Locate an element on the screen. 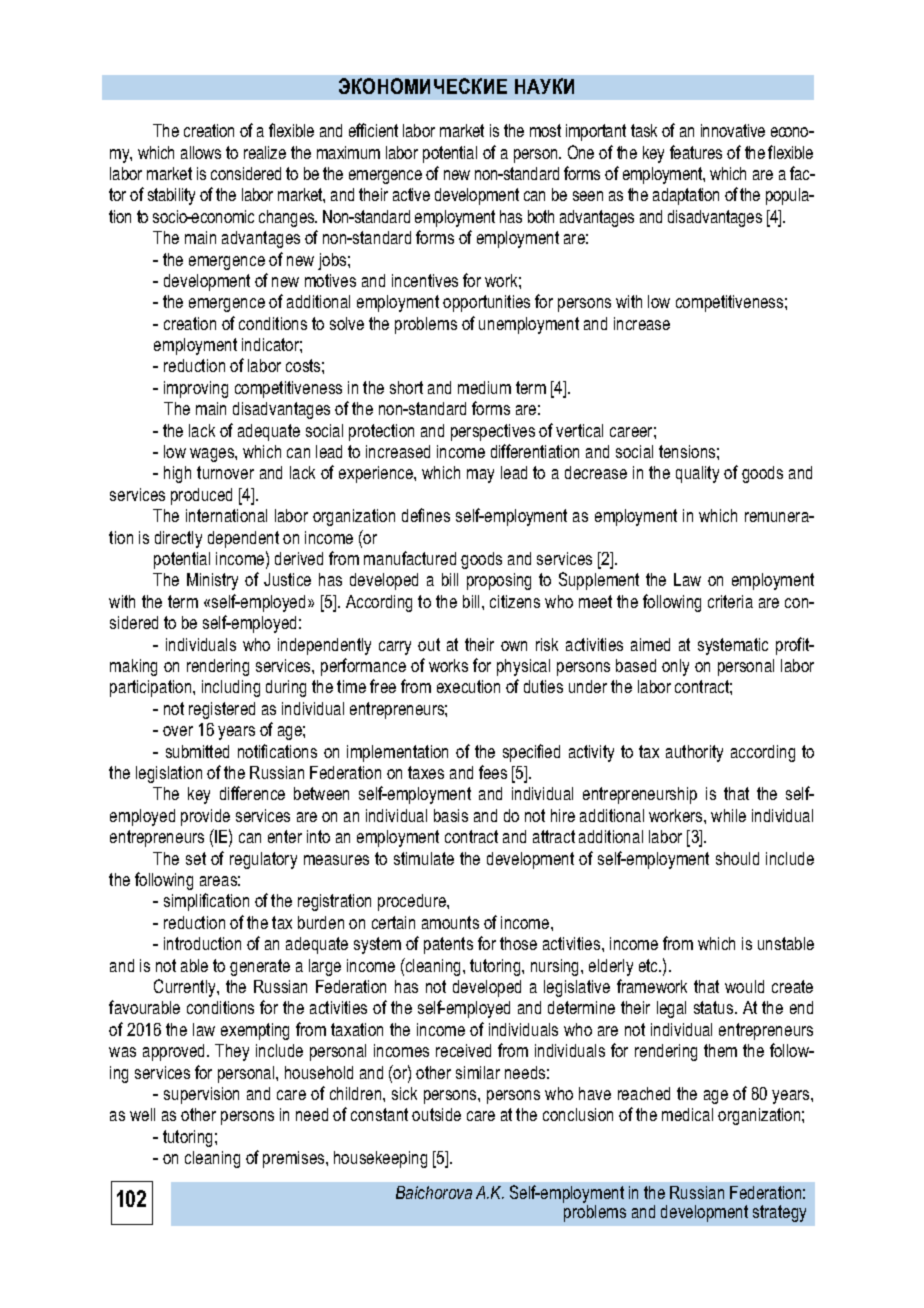 This screenshot has height=1308, width=924. should is located at coordinates (737, 858).
